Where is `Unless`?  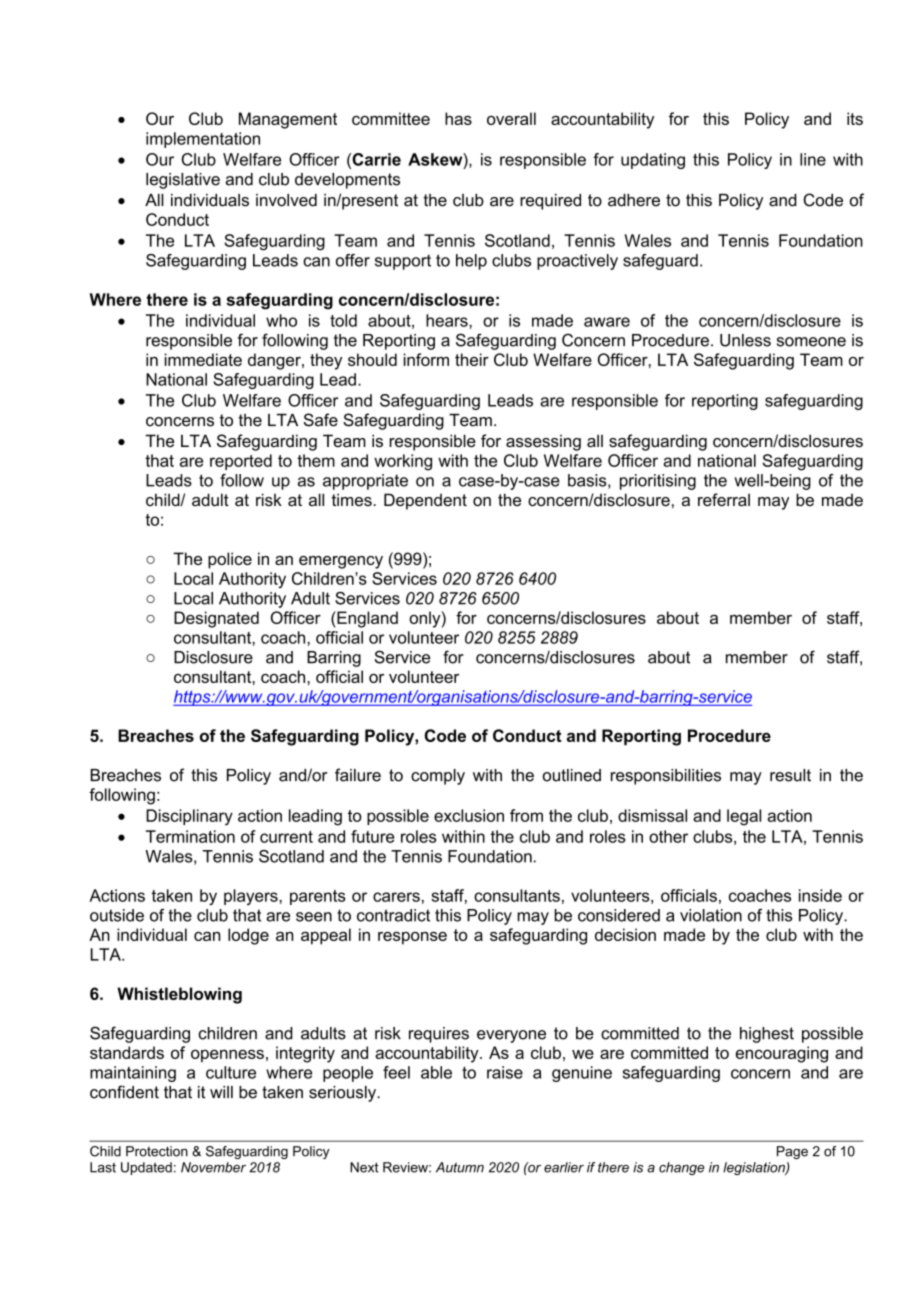
Unless is located at coordinates (745, 340).
